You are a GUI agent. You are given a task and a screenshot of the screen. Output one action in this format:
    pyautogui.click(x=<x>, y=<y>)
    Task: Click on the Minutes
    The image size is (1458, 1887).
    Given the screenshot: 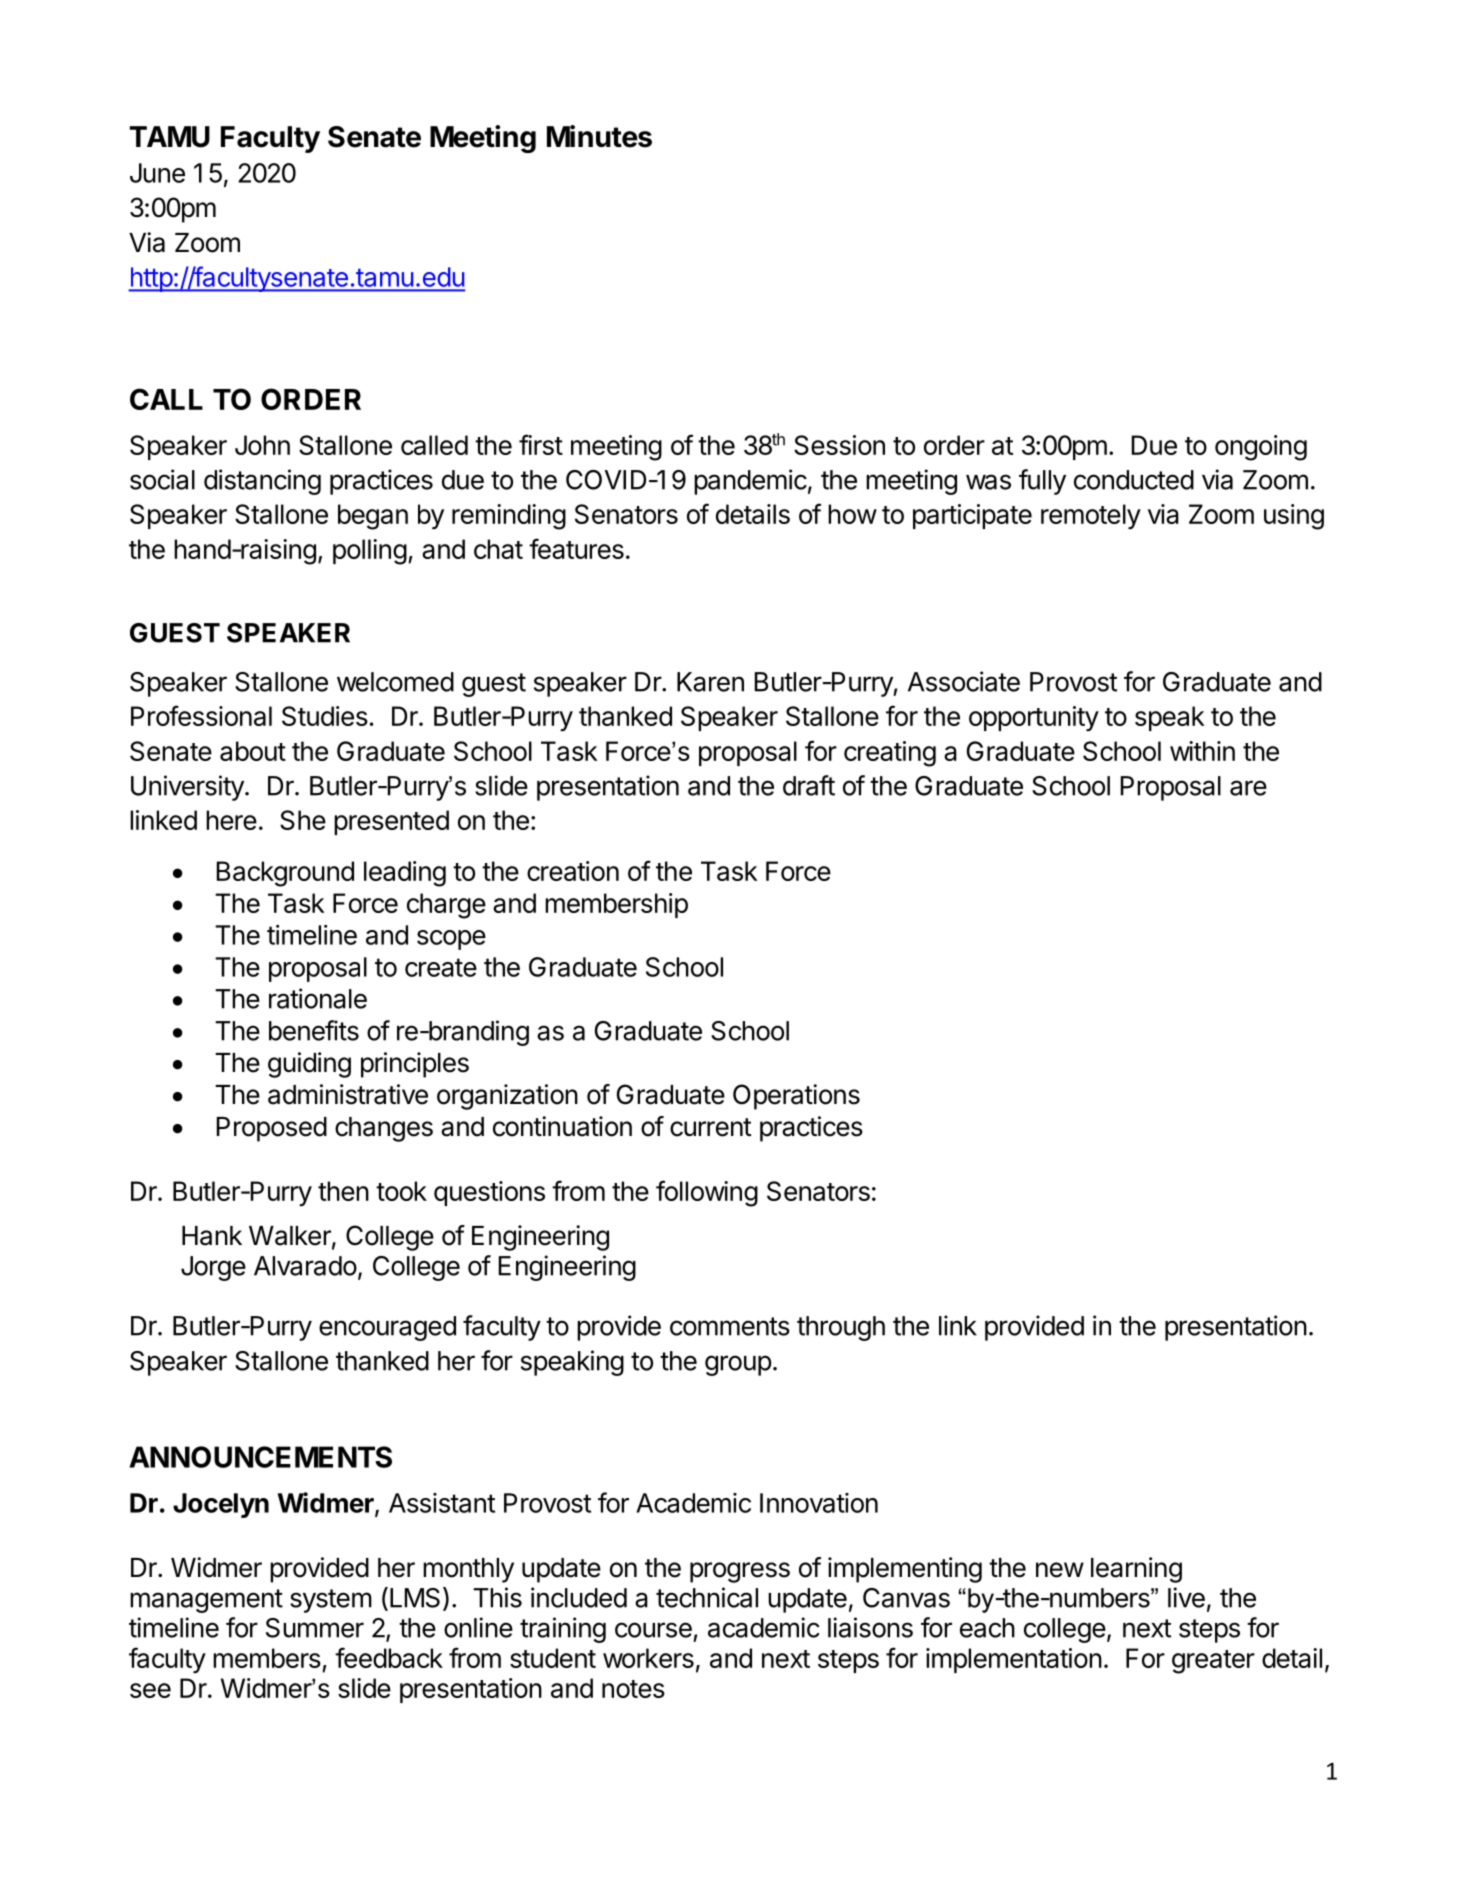 What is the action you would take?
    pyautogui.click(x=599, y=136)
